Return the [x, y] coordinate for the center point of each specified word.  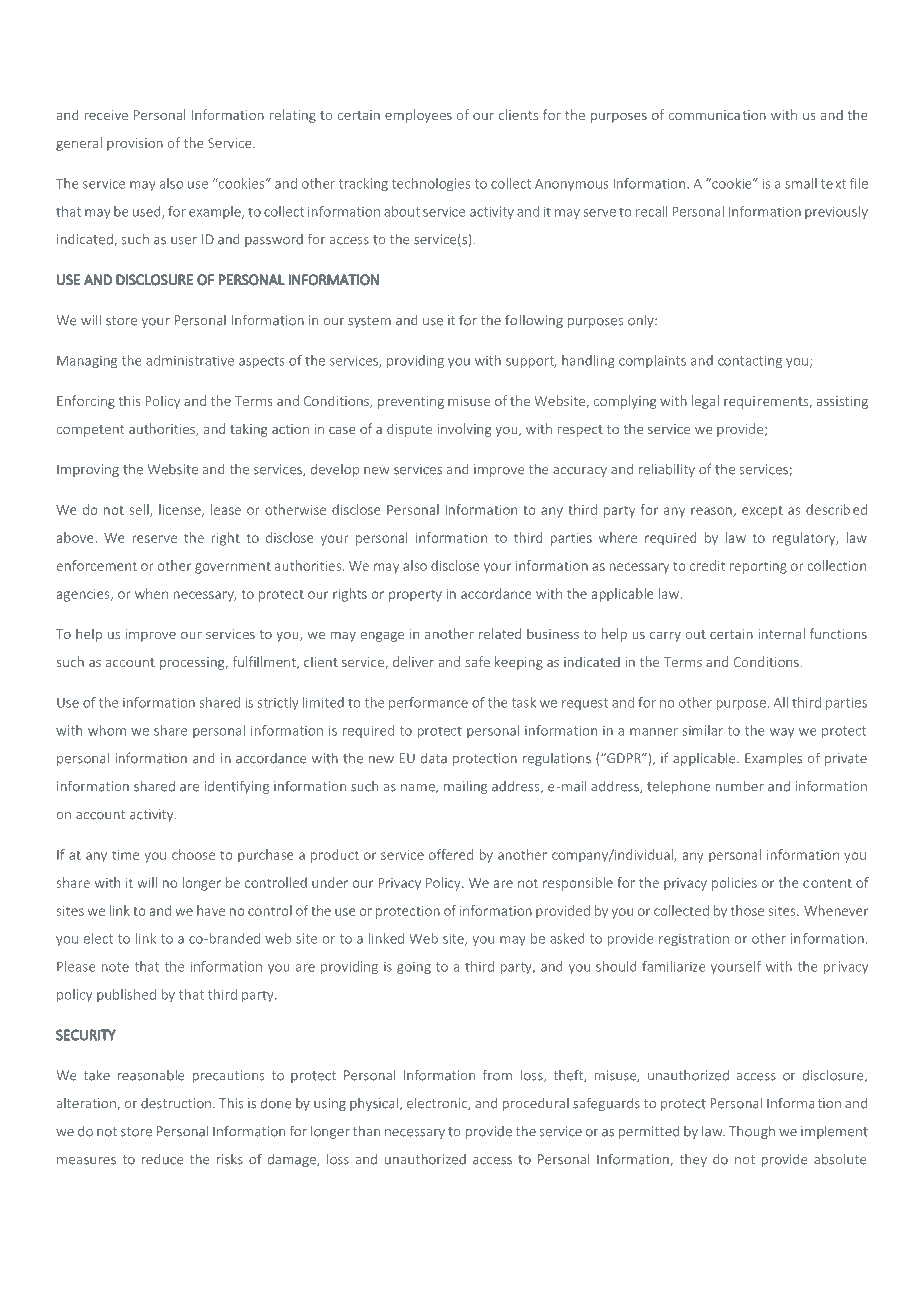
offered [451, 854]
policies [734, 884]
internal [781, 633]
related [500, 633]
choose [193, 854]
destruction [176, 1103]
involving [464, 430]
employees [418, 116]
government [233, 568]
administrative [190, 360]
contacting [750, 361]
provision [135, 144]
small [801, 183]
